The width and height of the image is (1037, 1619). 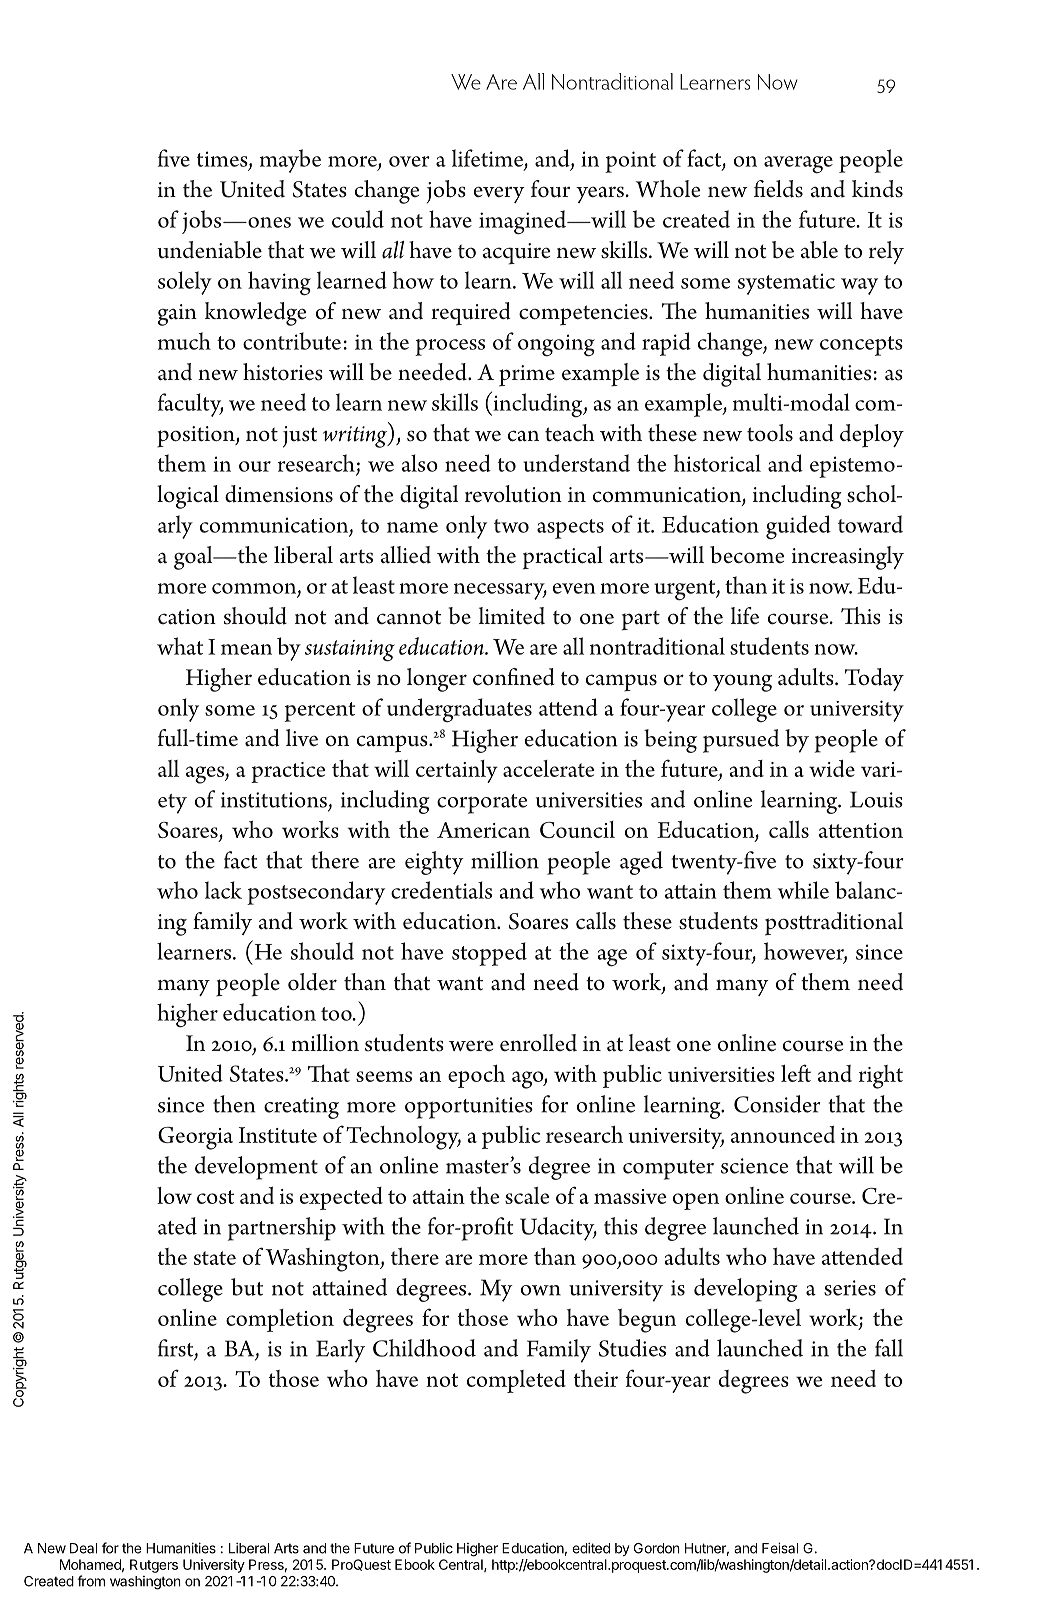 I want to click on fields, so click(x=778, y=189).
